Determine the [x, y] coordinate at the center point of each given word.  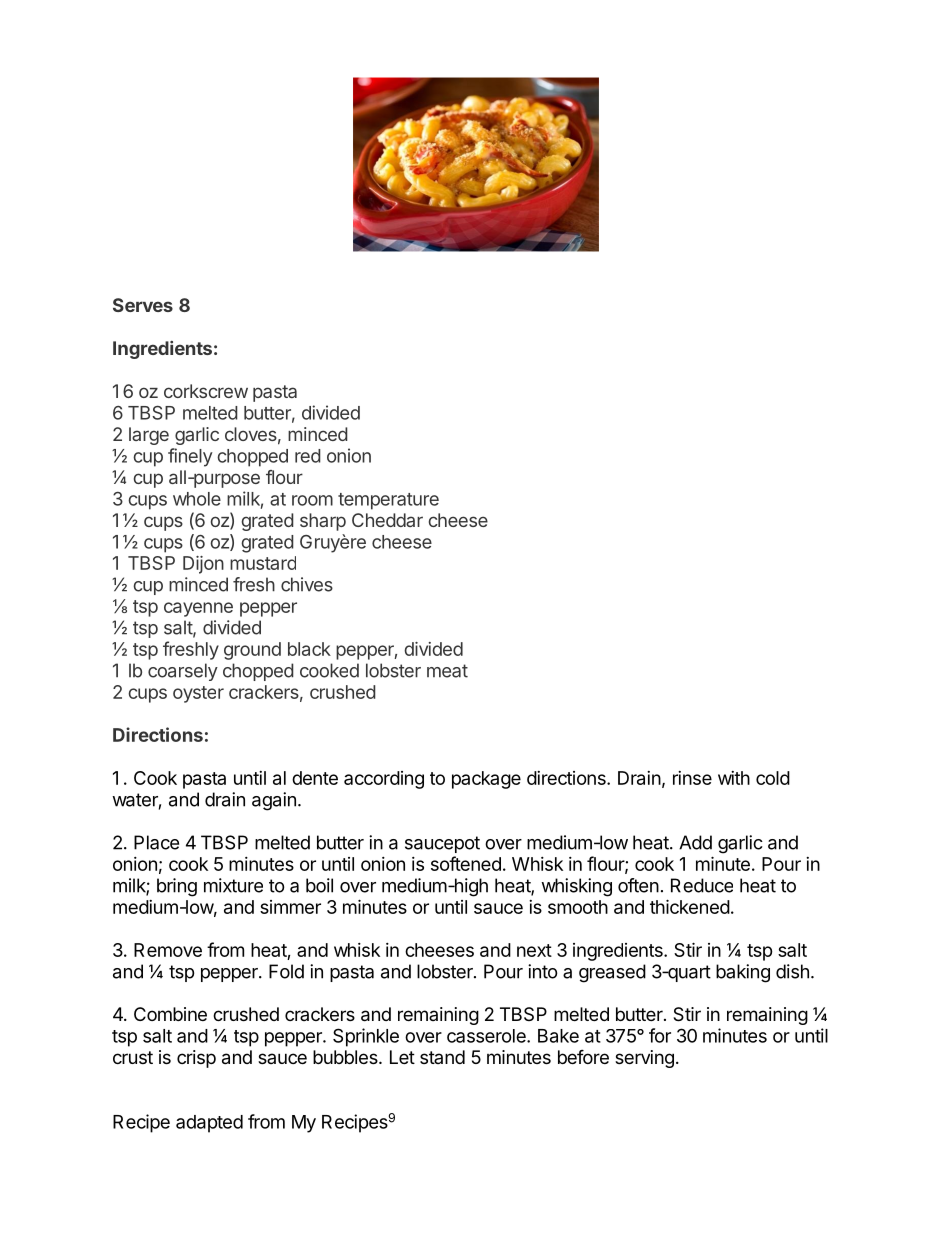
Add [695, 842]
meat [447, 671]
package [486, 780]
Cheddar [387, 520]
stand [442, 1057]
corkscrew [206, 391]
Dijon [203, 565]
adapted [209, 1124]
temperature [388, 501]
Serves [143, 305]
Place [156, 842]
